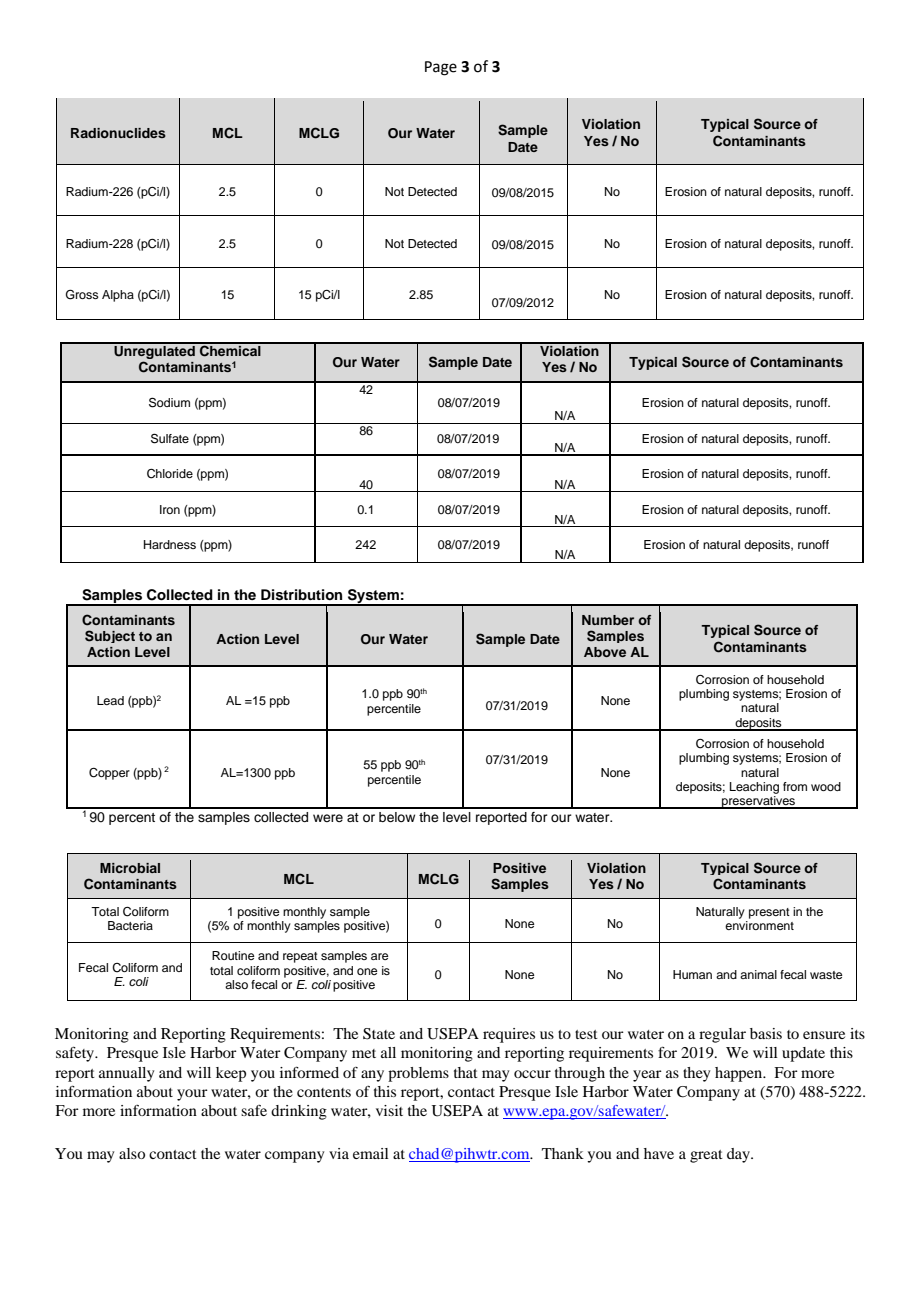  I want to click on below, so click(397, 817).
